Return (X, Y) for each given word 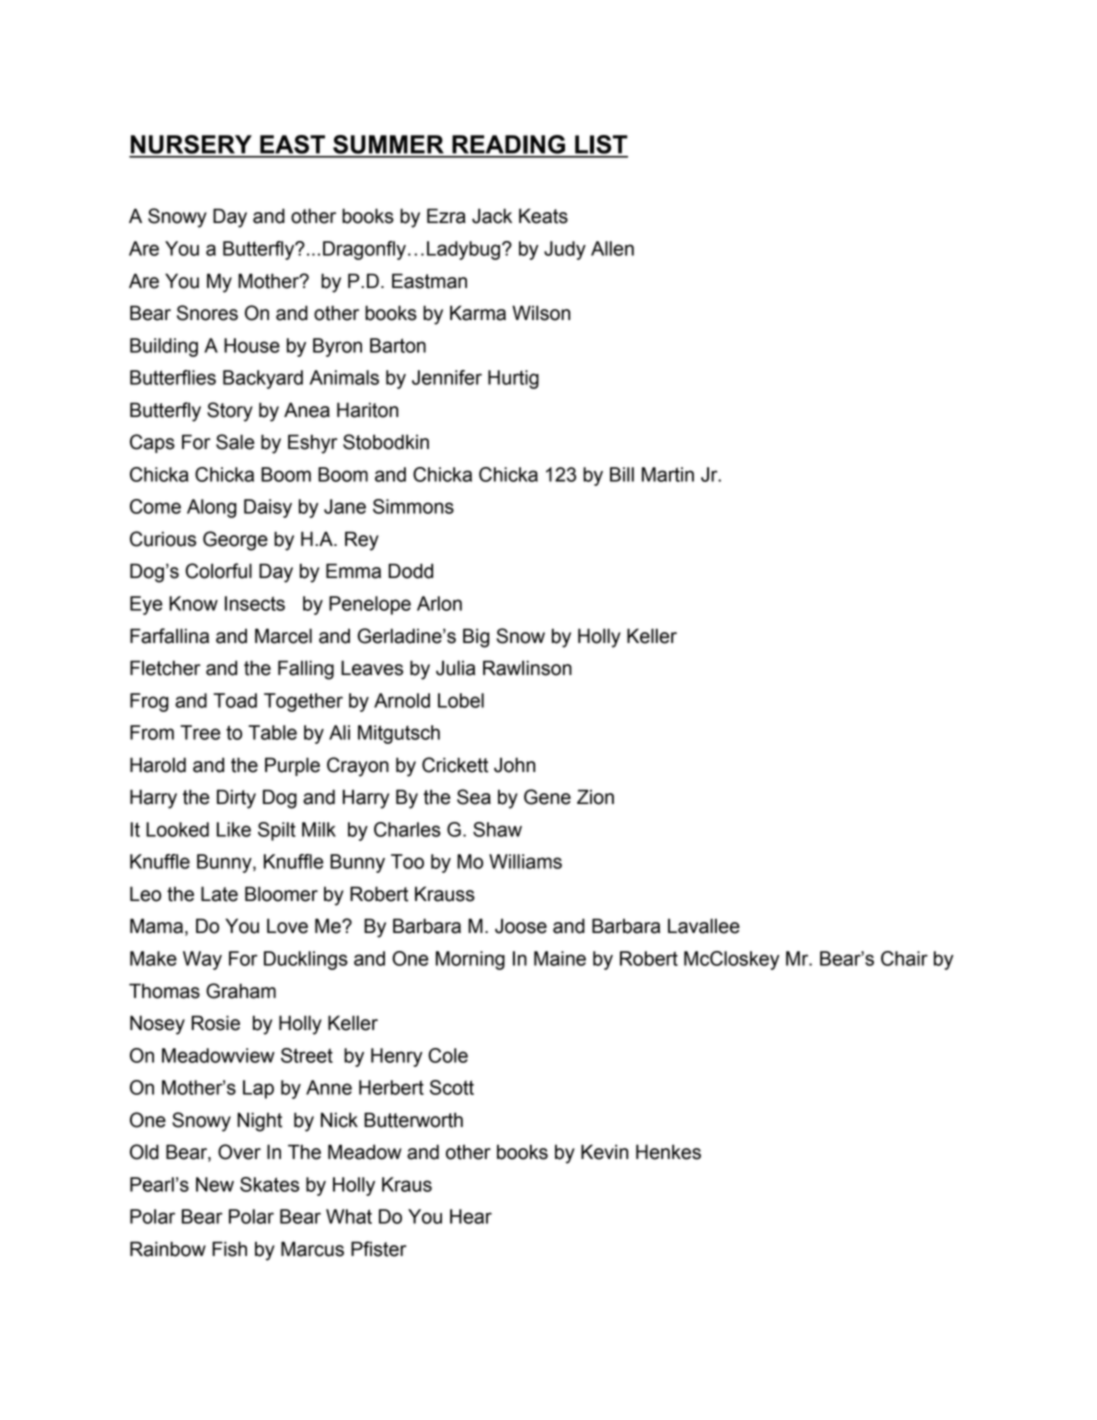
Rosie (216, 1023)
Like (234, 829)
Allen (612, 248)
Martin (668, 474)
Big (476, 638)
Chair (904, 958)
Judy (565, 250)
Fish (229, 1249)
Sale (235, 442)
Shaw (497, 829)
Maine (560, 958)
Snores (207, 313)
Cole (448, 1055)
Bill (622, 474)
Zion (595, 797)
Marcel (283, 636)
